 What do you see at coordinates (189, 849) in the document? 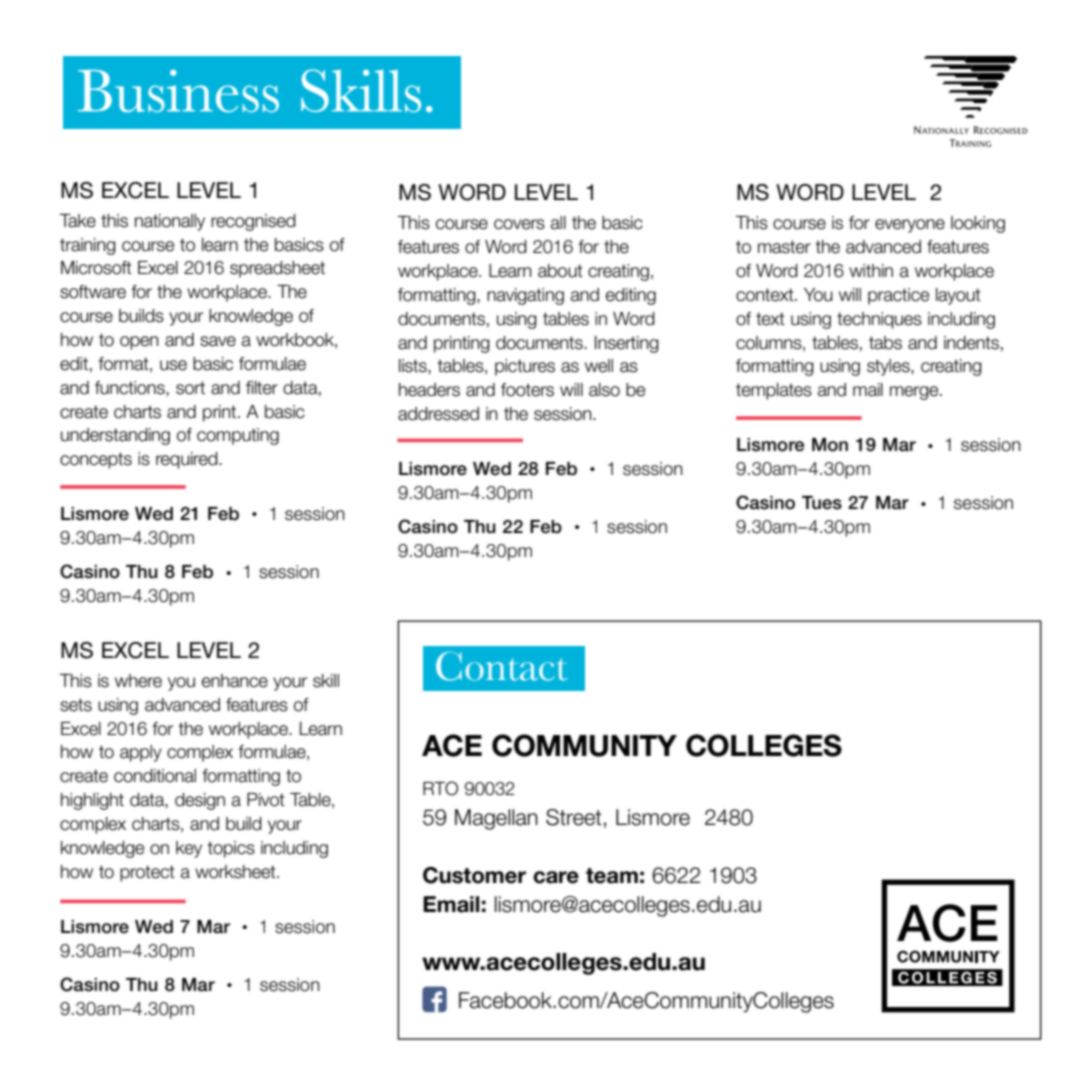
I see `key` at bounding box center [189, 849].
